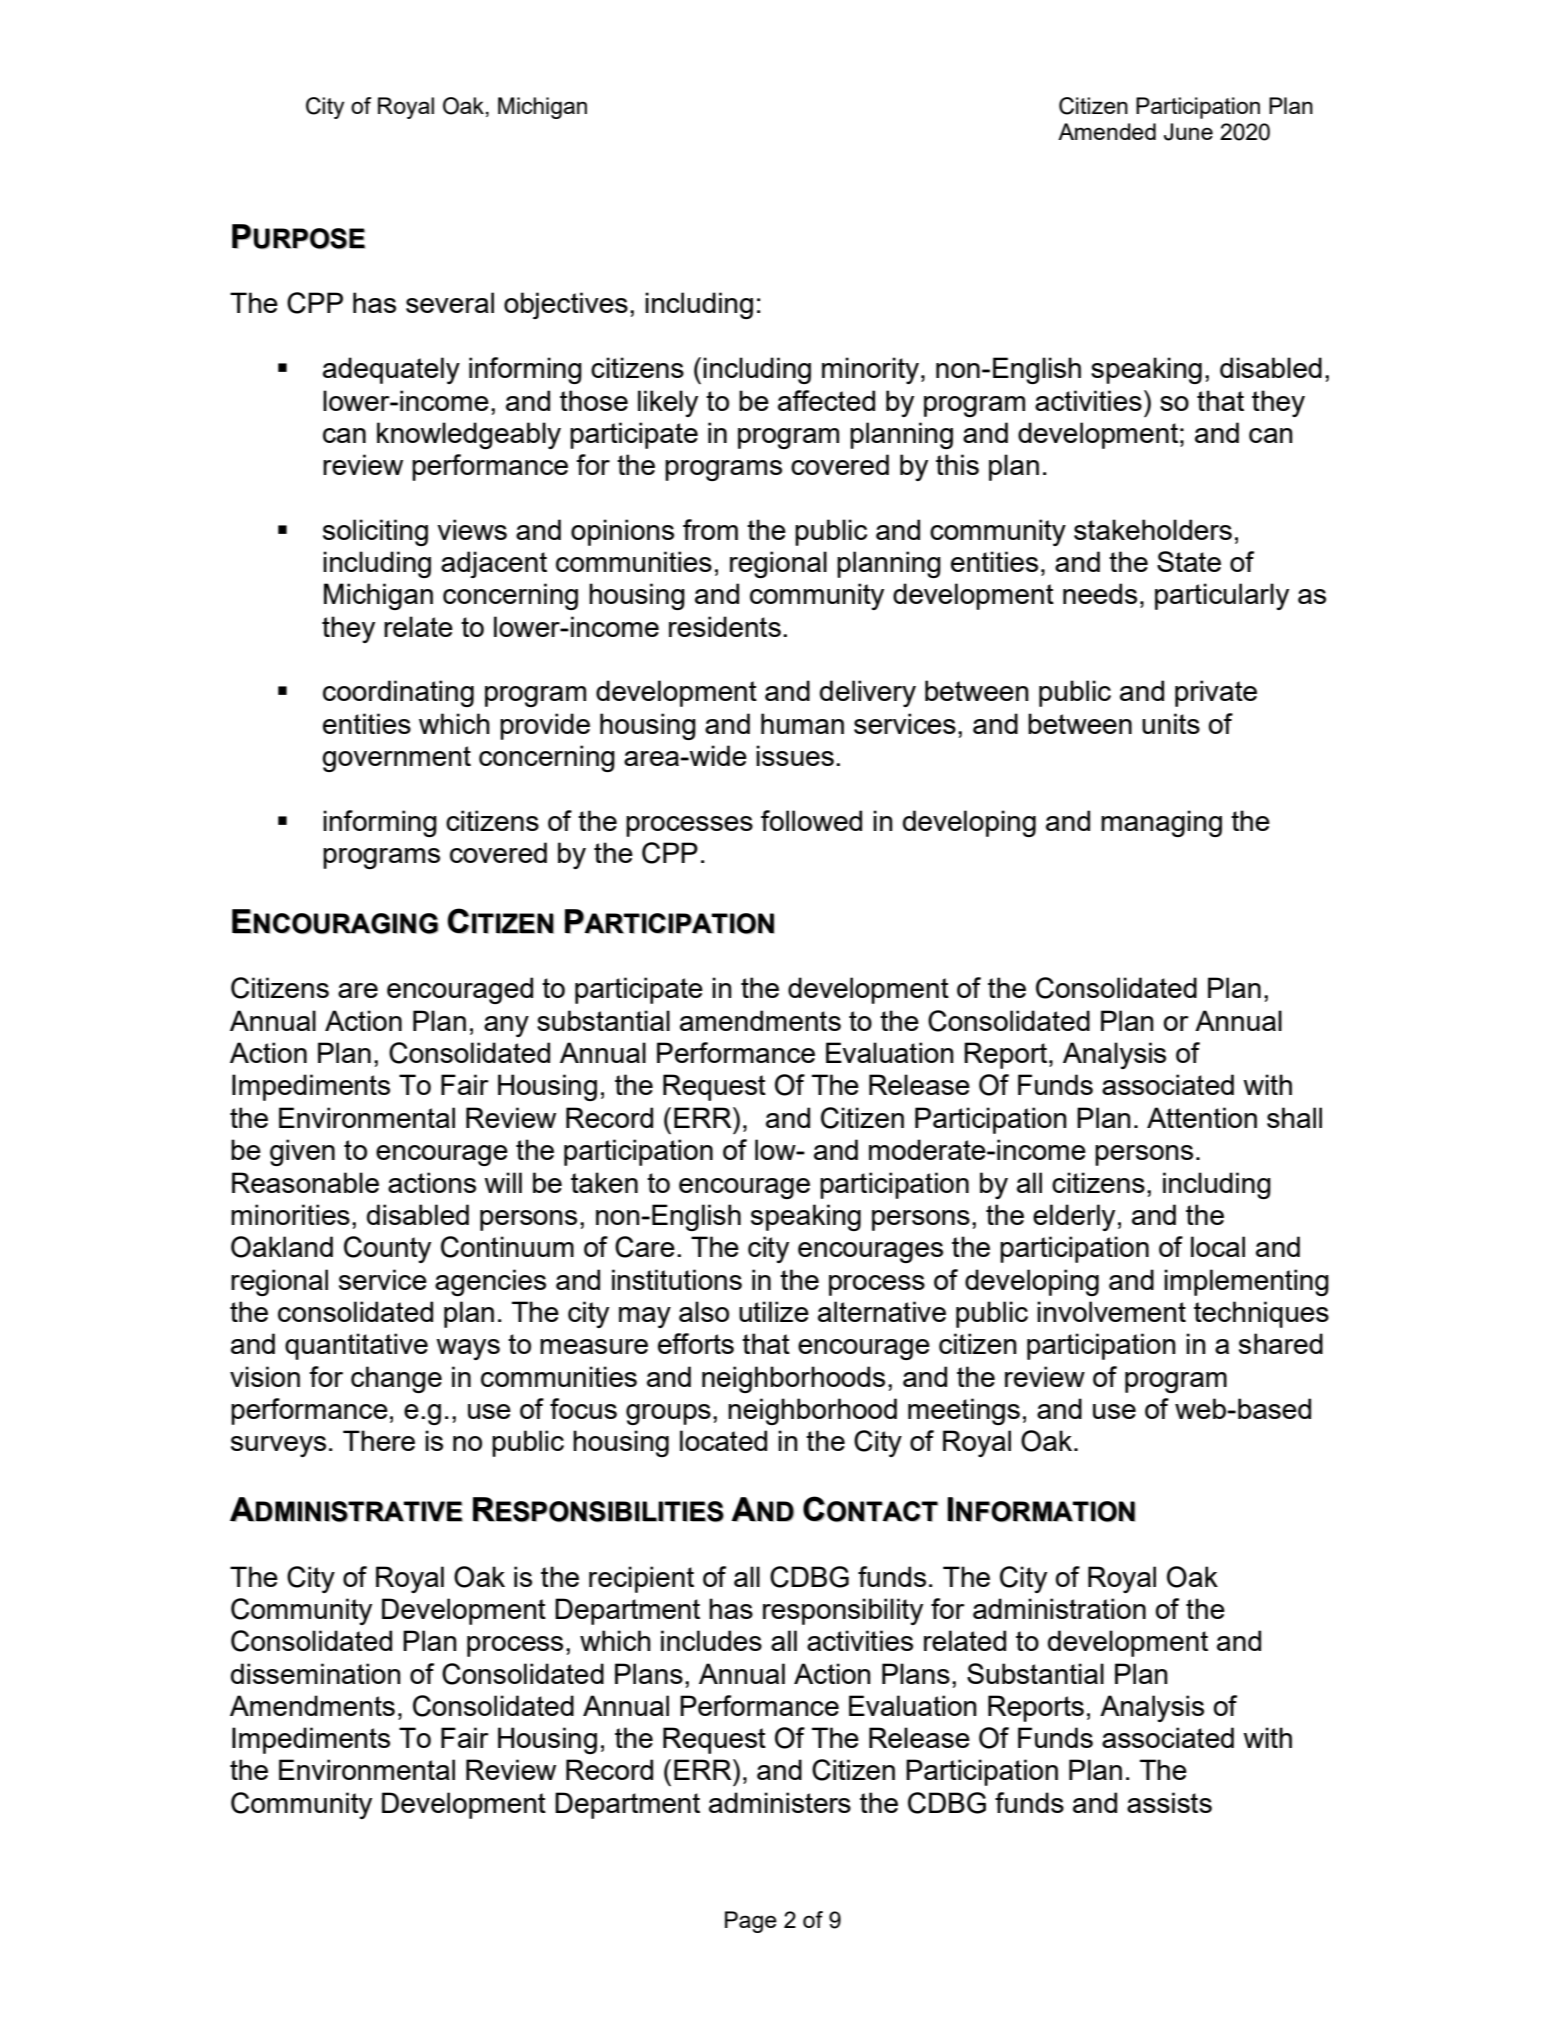 The image size is (1565, 2025). I want to click on government, so click(396, 759).
